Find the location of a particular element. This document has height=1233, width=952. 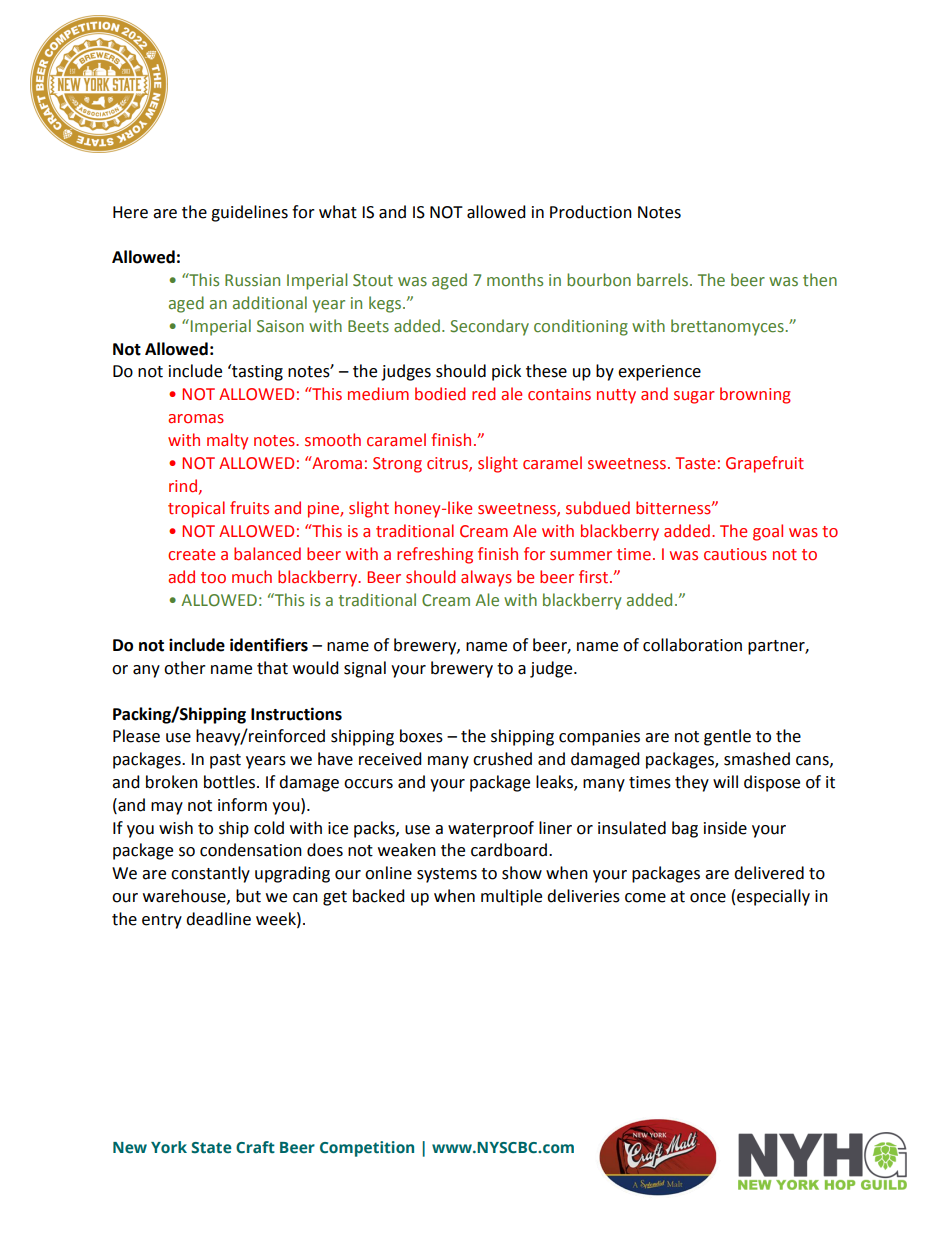

refreshing is located at coordinates (435, 555).
